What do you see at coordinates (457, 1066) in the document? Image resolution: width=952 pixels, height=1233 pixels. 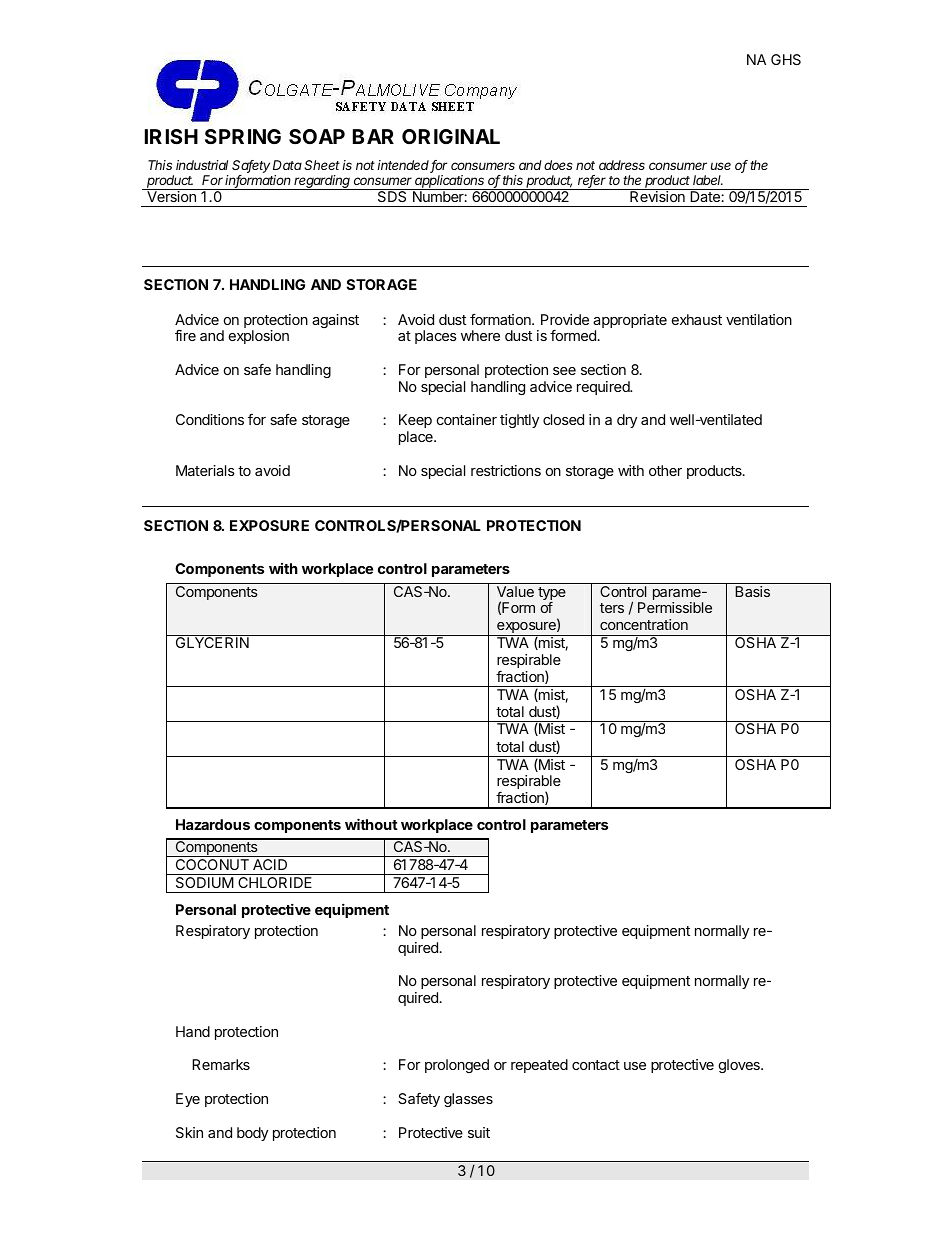 I see `prolonged` at bounding box center [457, 1066].
